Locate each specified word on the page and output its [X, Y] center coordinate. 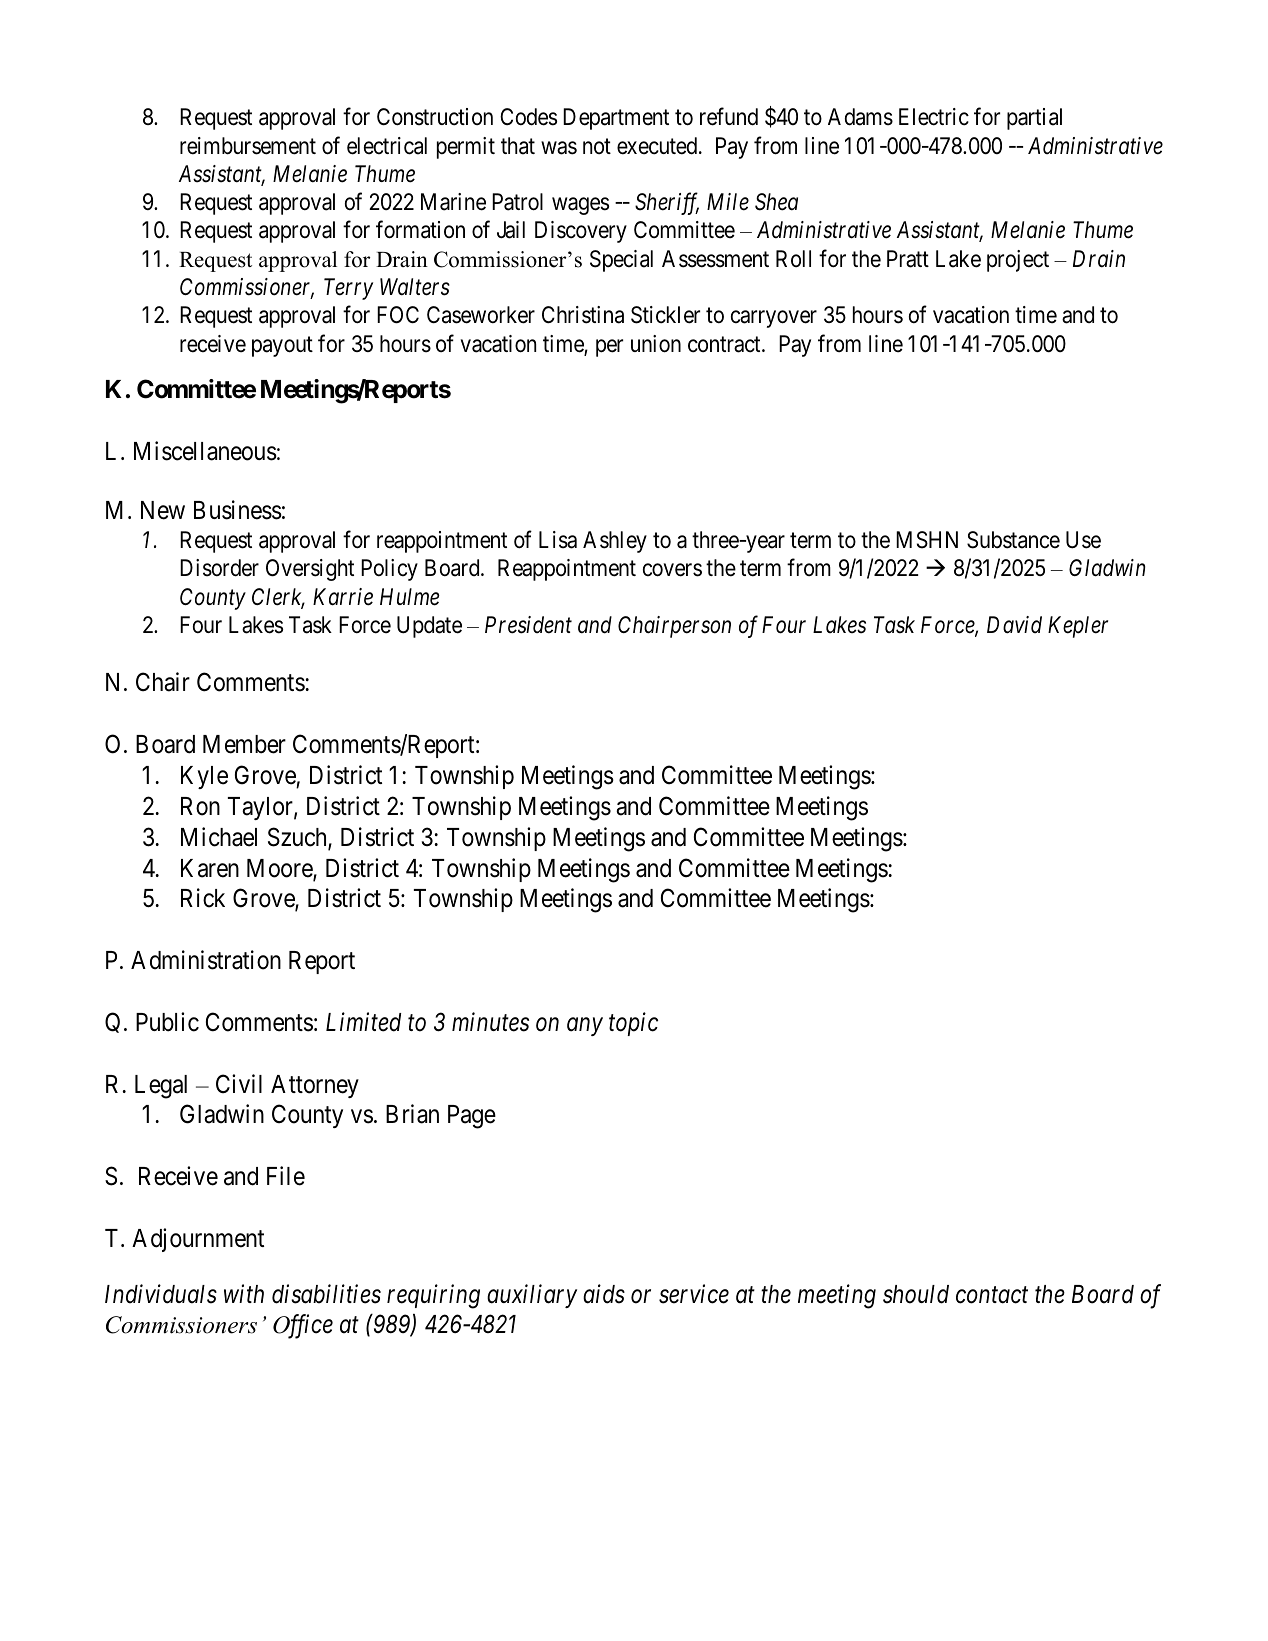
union [656, 344]
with [244, 1293]
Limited [363, 1022]
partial [1034, 119]
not [597, 146]
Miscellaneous [205, 451]
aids [604, 1294]
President [528, 625]
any [585, 1027]
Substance [1013, 540]
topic [633, 1024]
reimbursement [248, 146]
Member [244, 744]
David [1014, 625]
